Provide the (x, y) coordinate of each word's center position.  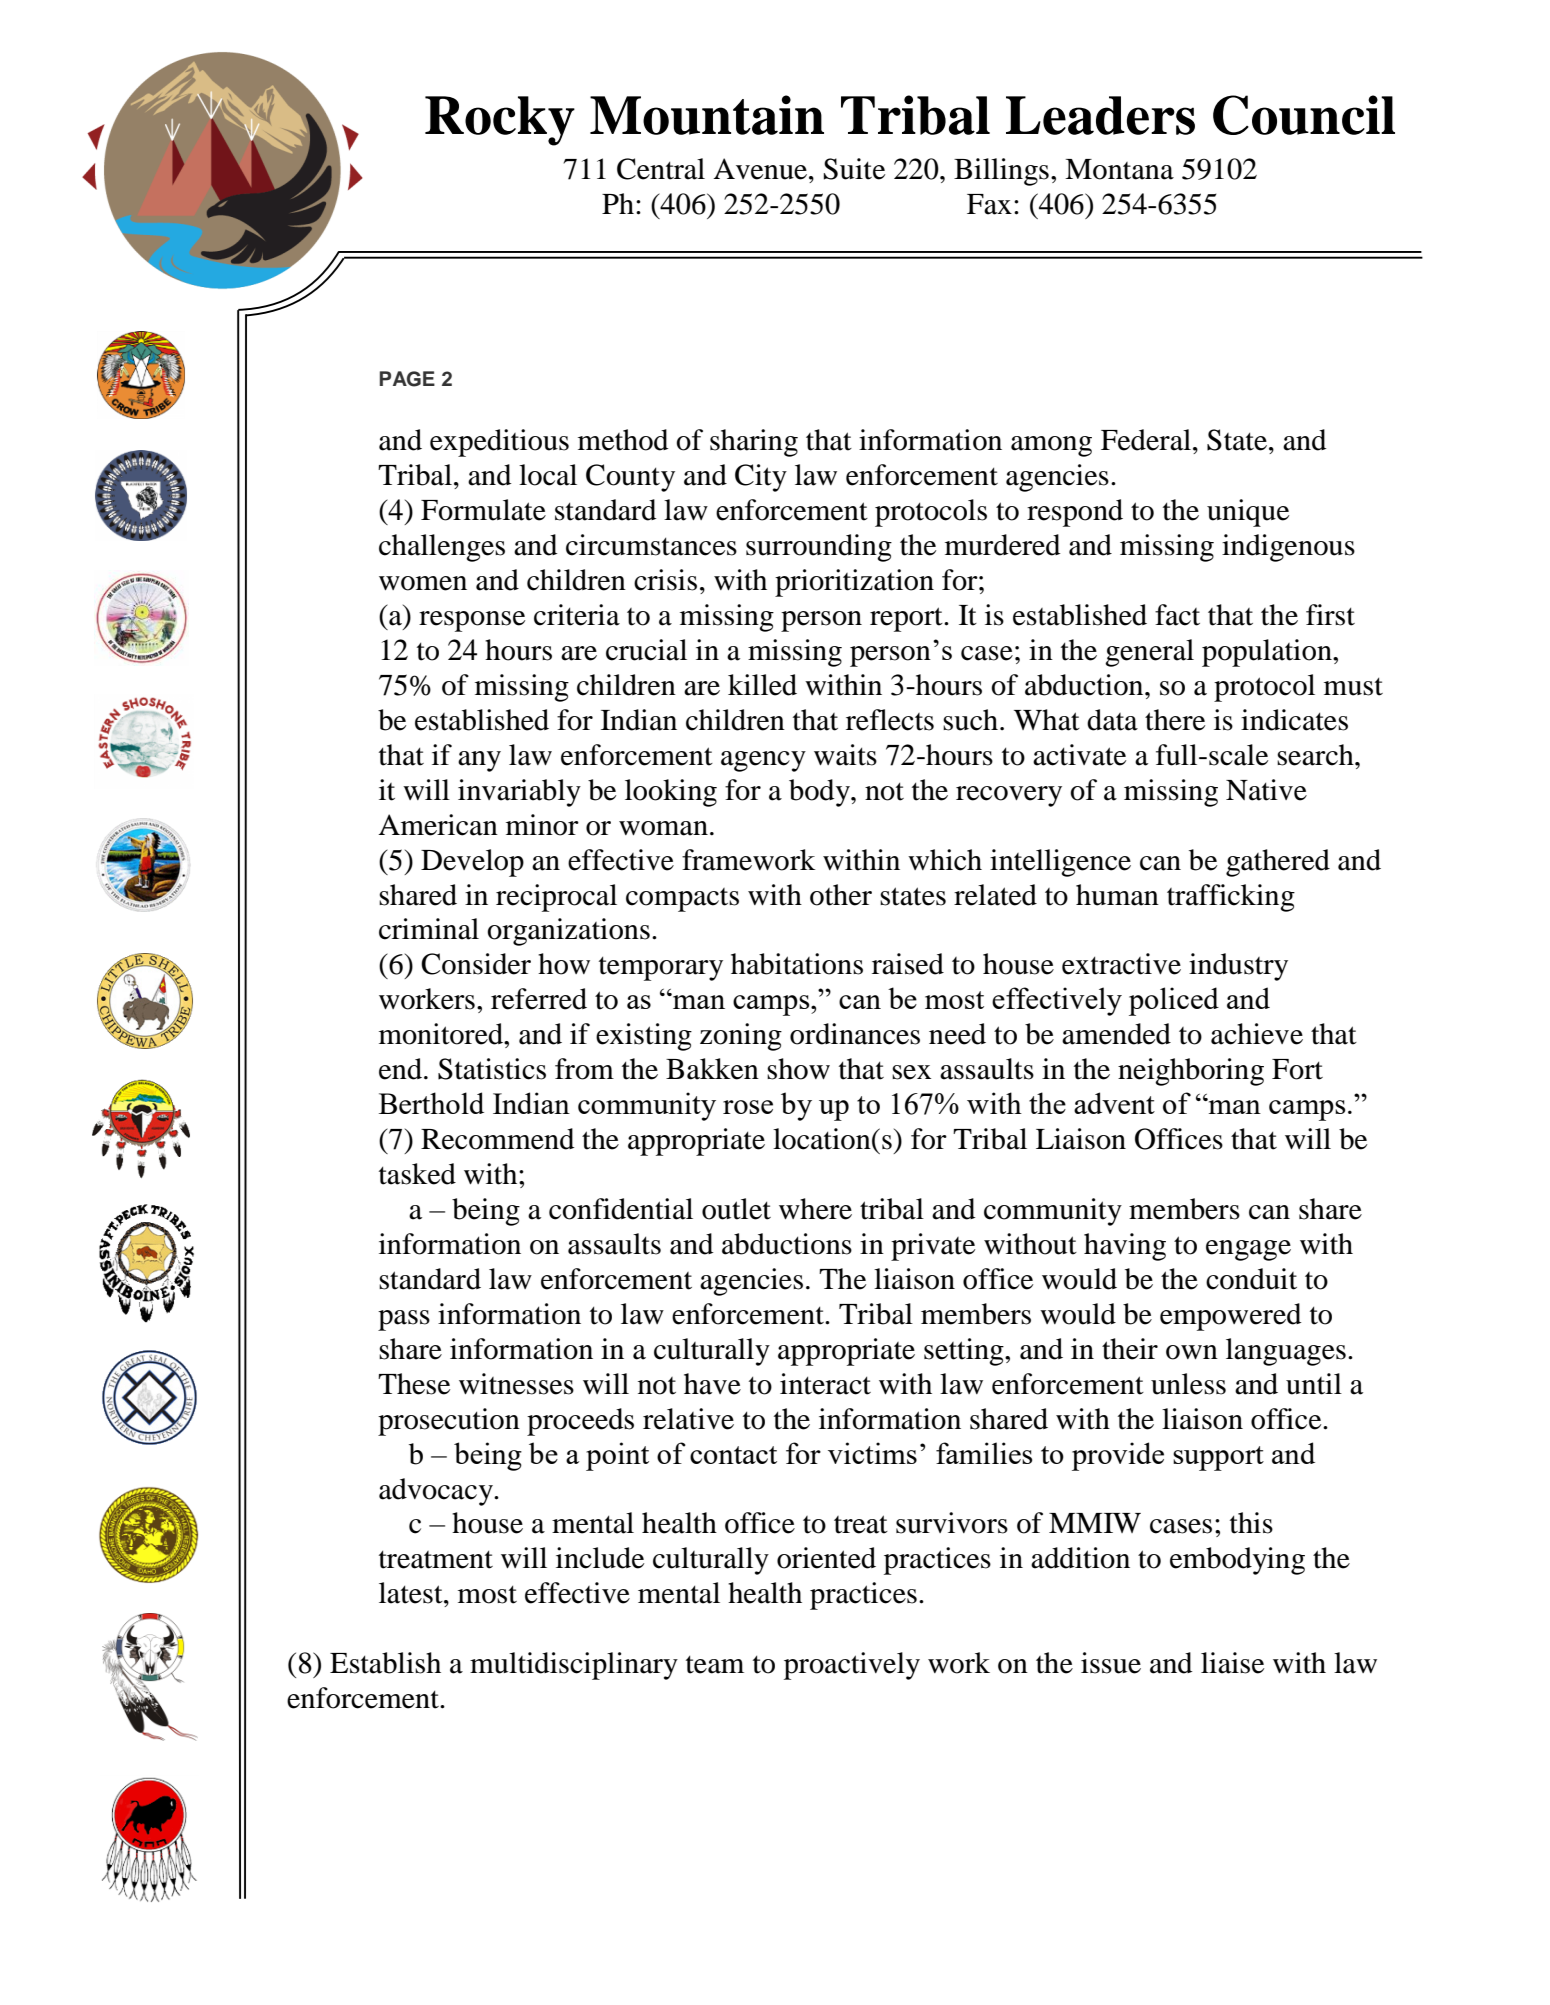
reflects (890, 720)
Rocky (500, 121)
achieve (1257, 1034)
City (761, 478)
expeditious (499, 443)
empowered (1231, 1317)
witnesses (516, 1384)
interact (825, 1384)
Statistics (492, 1069)
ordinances (855, 1034)
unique (1248, 513)
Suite (854, 169)
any (479, 761)
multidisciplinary (574, 1666)
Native (1266, 790)
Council (1304, 115)
